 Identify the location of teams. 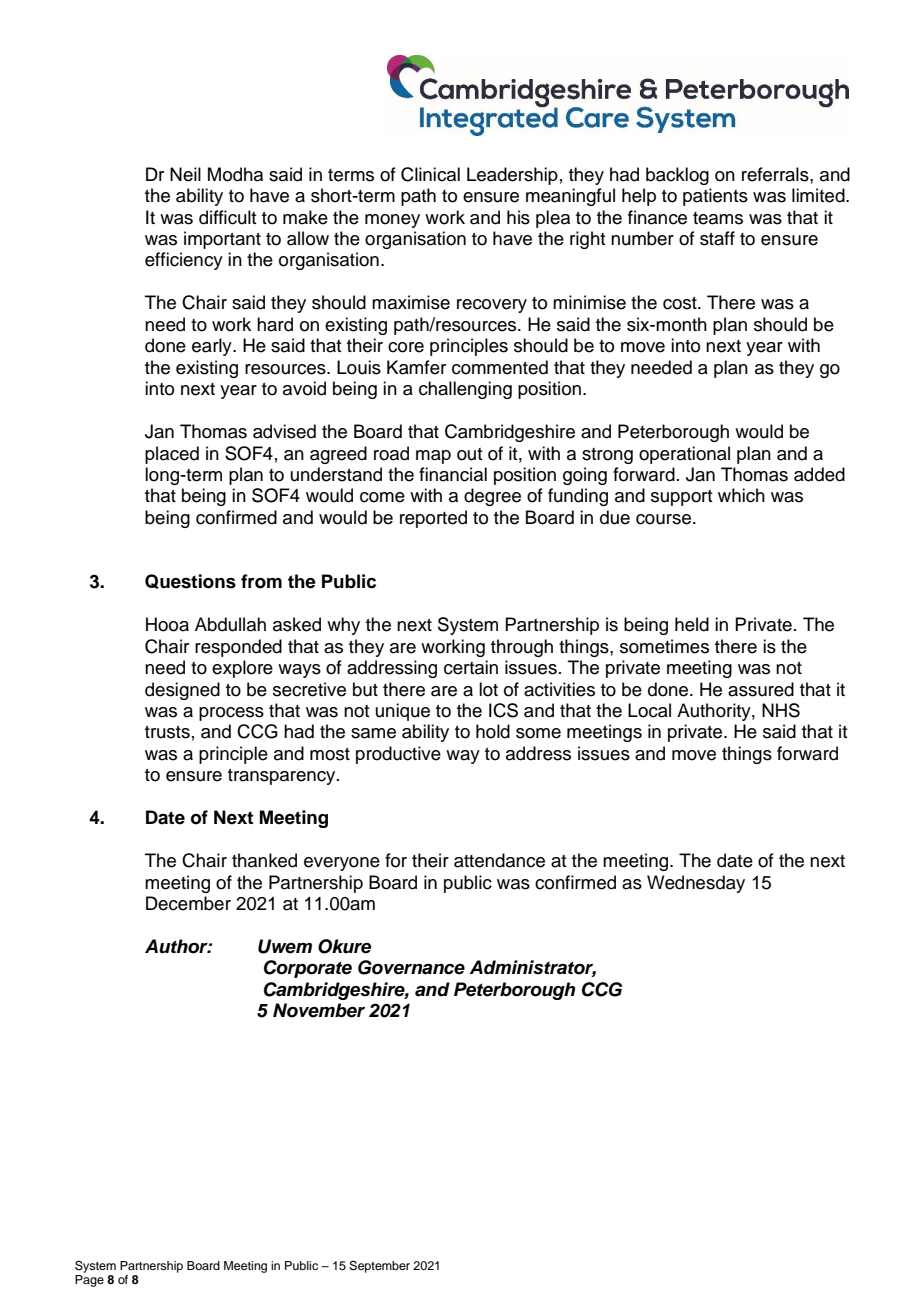
(718, 218).
